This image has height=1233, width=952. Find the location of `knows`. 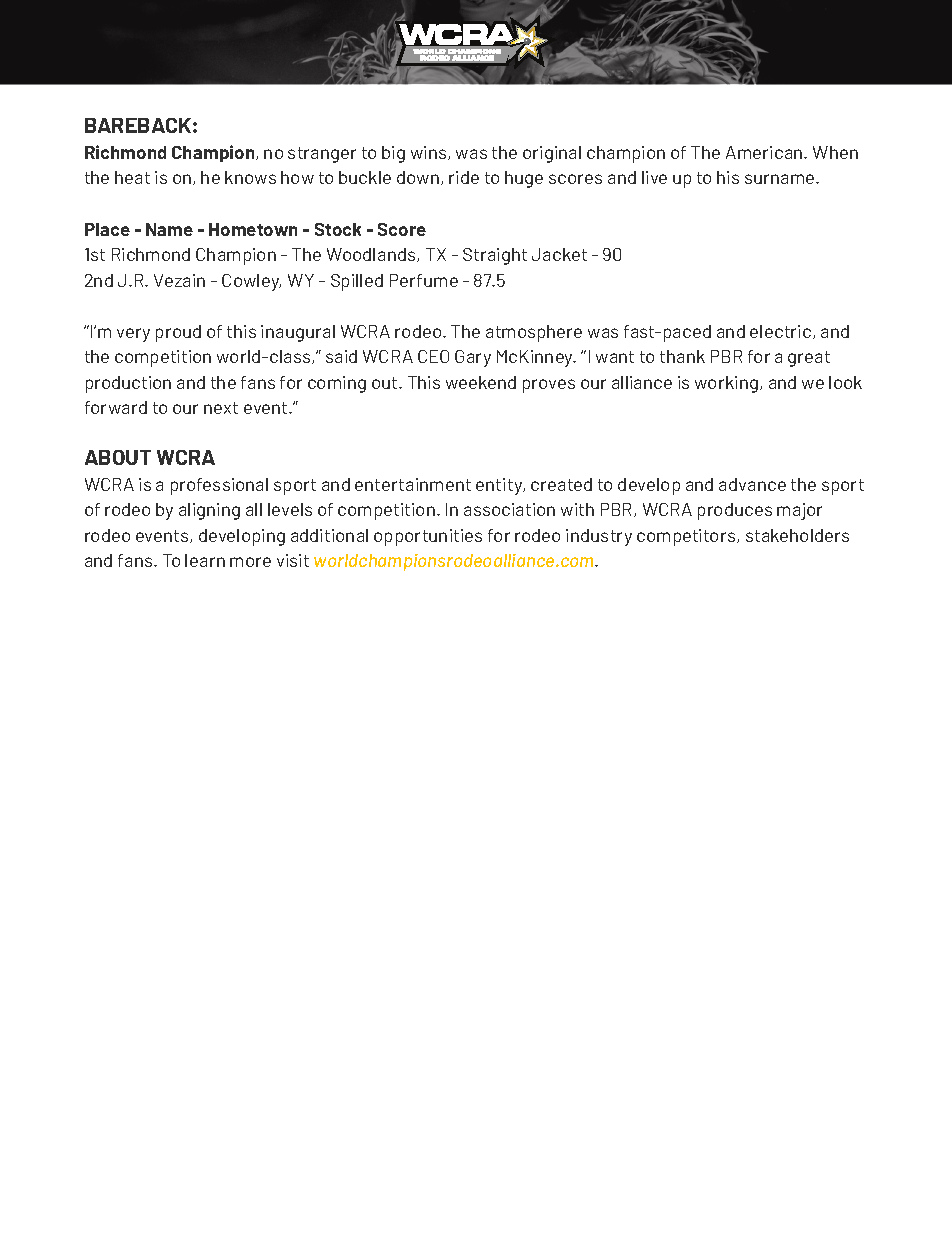

knows is located at coordinates (250, 177).
